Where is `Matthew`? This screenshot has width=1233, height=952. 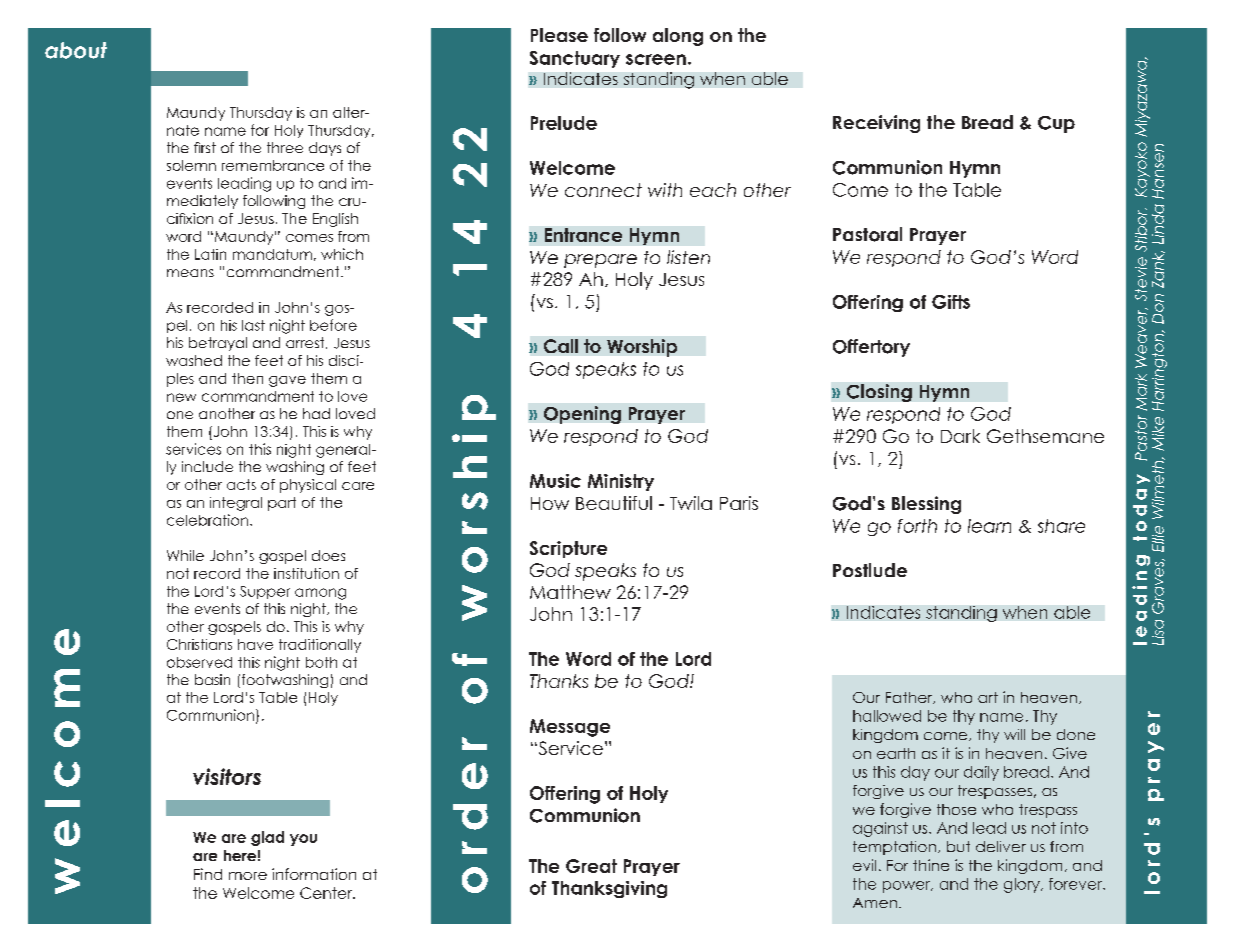
Matthew is located at coordinates (570, 592).
